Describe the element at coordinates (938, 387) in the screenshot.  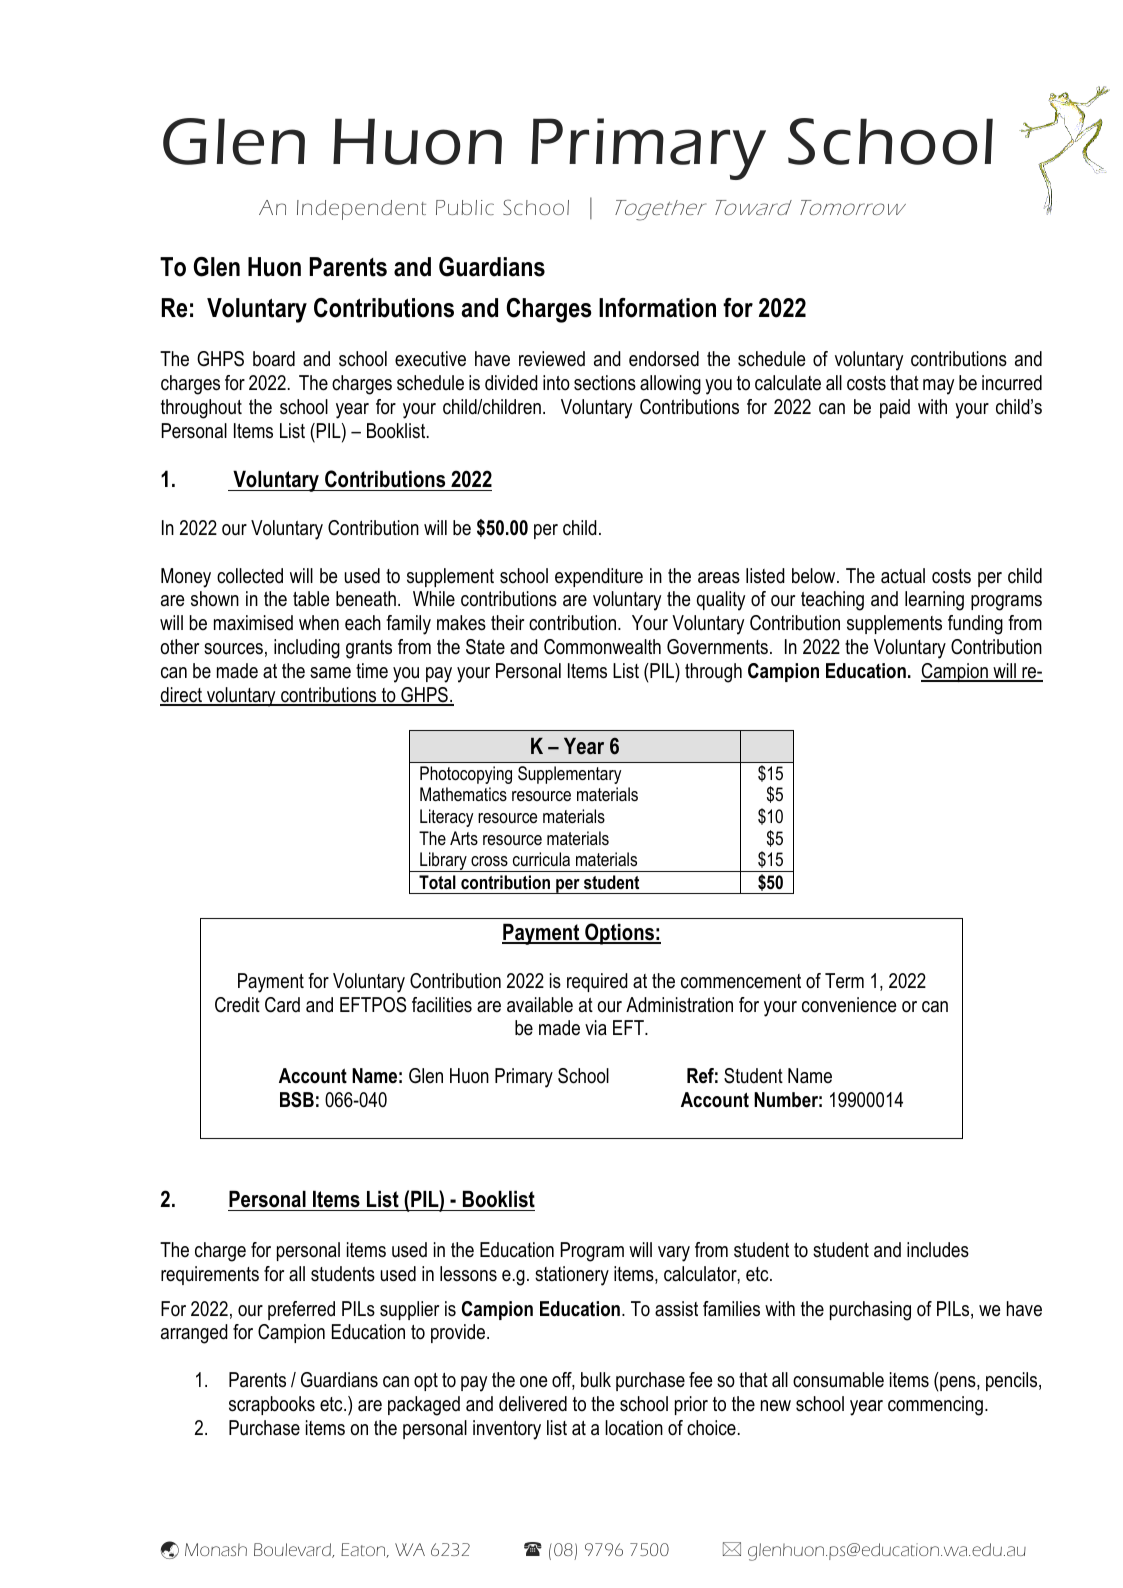
I see `may` at that location.
